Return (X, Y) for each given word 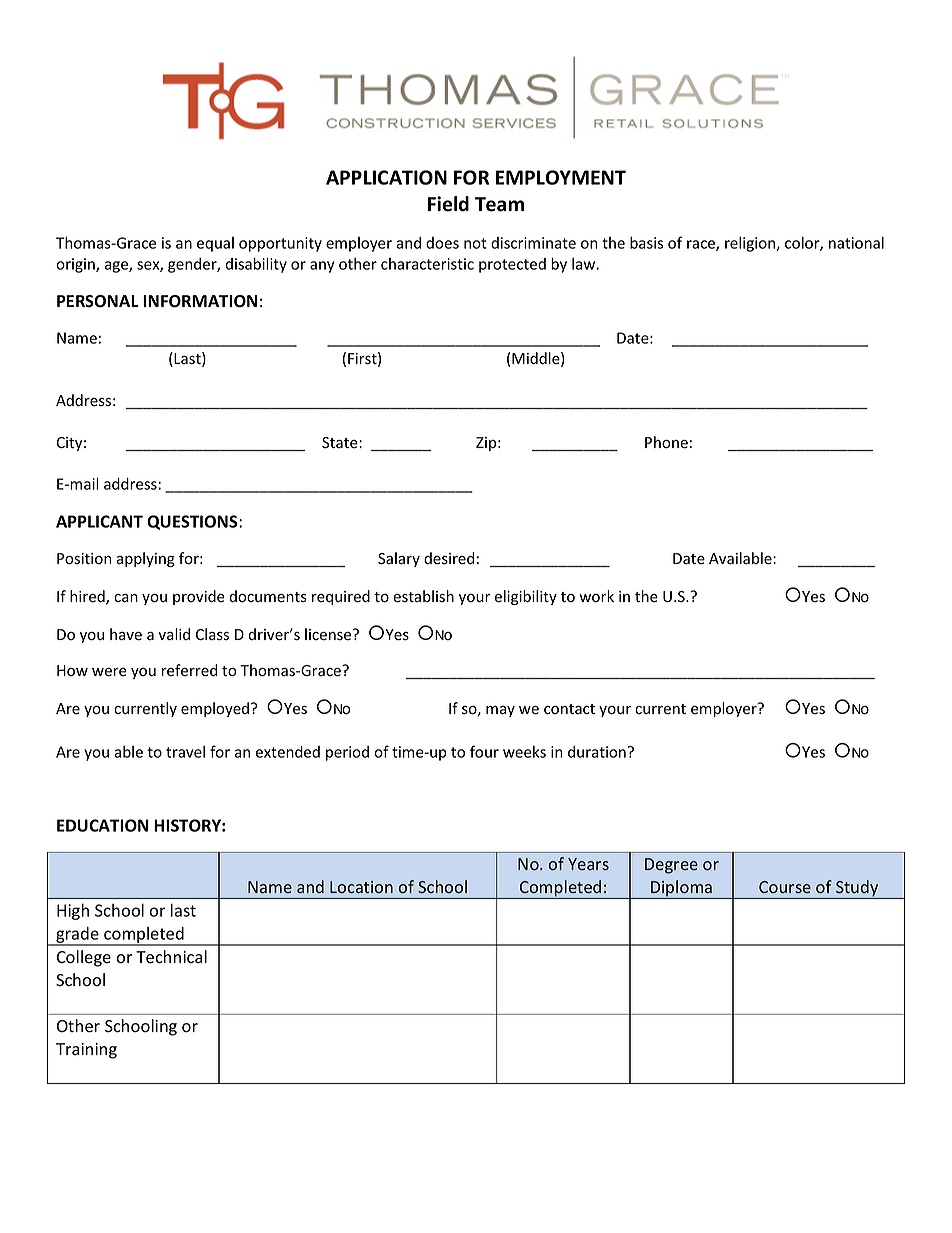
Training (86, 1051)
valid (174, 634)
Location (361, 887)
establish (423, 596)
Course (785, 887)
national (856, 243)
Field (448, 204)
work (596, 596)
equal (215, 244)
